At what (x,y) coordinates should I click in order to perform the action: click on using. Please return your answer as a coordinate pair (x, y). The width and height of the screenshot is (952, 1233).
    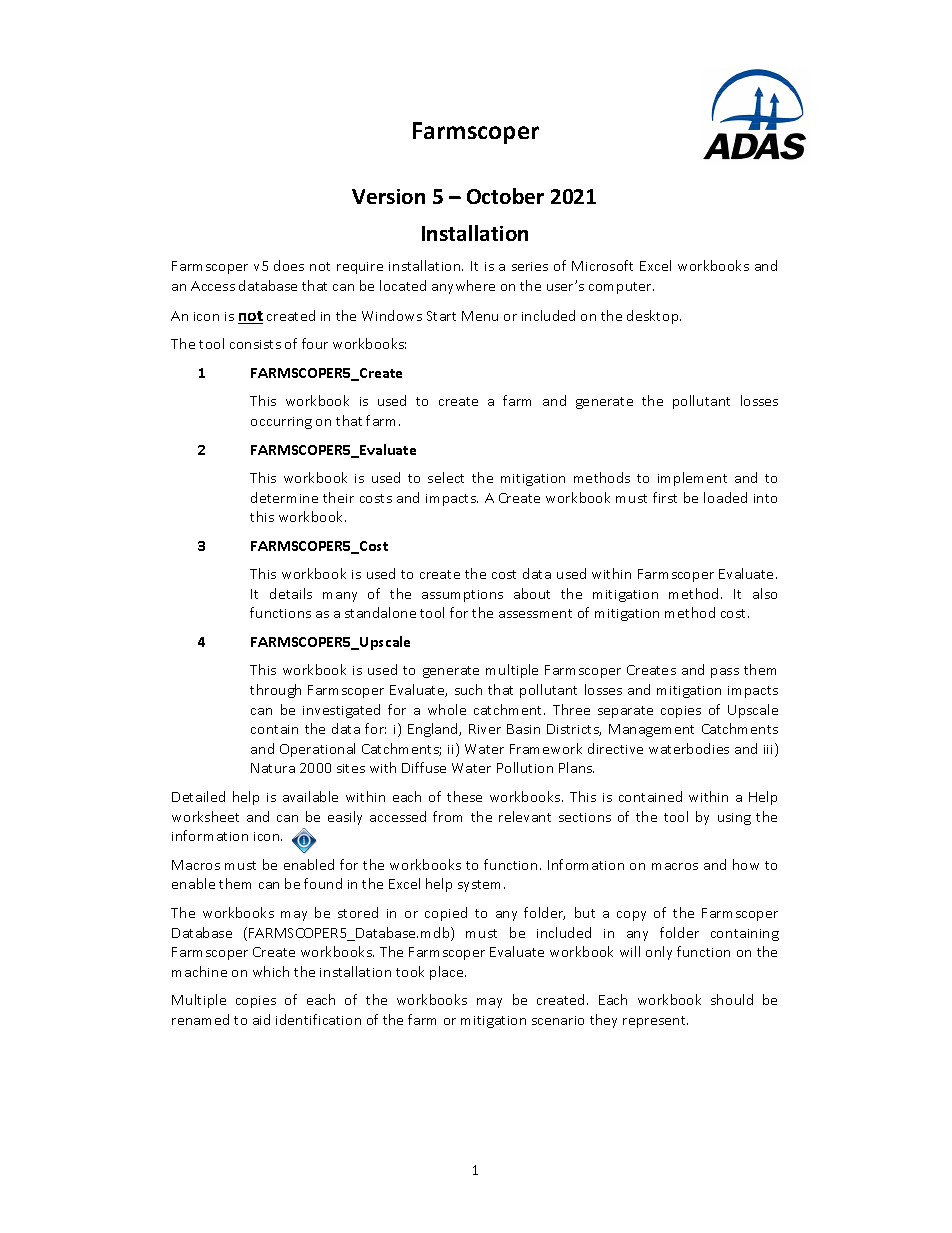
    Looking at the image, I should click on (734, 819).
